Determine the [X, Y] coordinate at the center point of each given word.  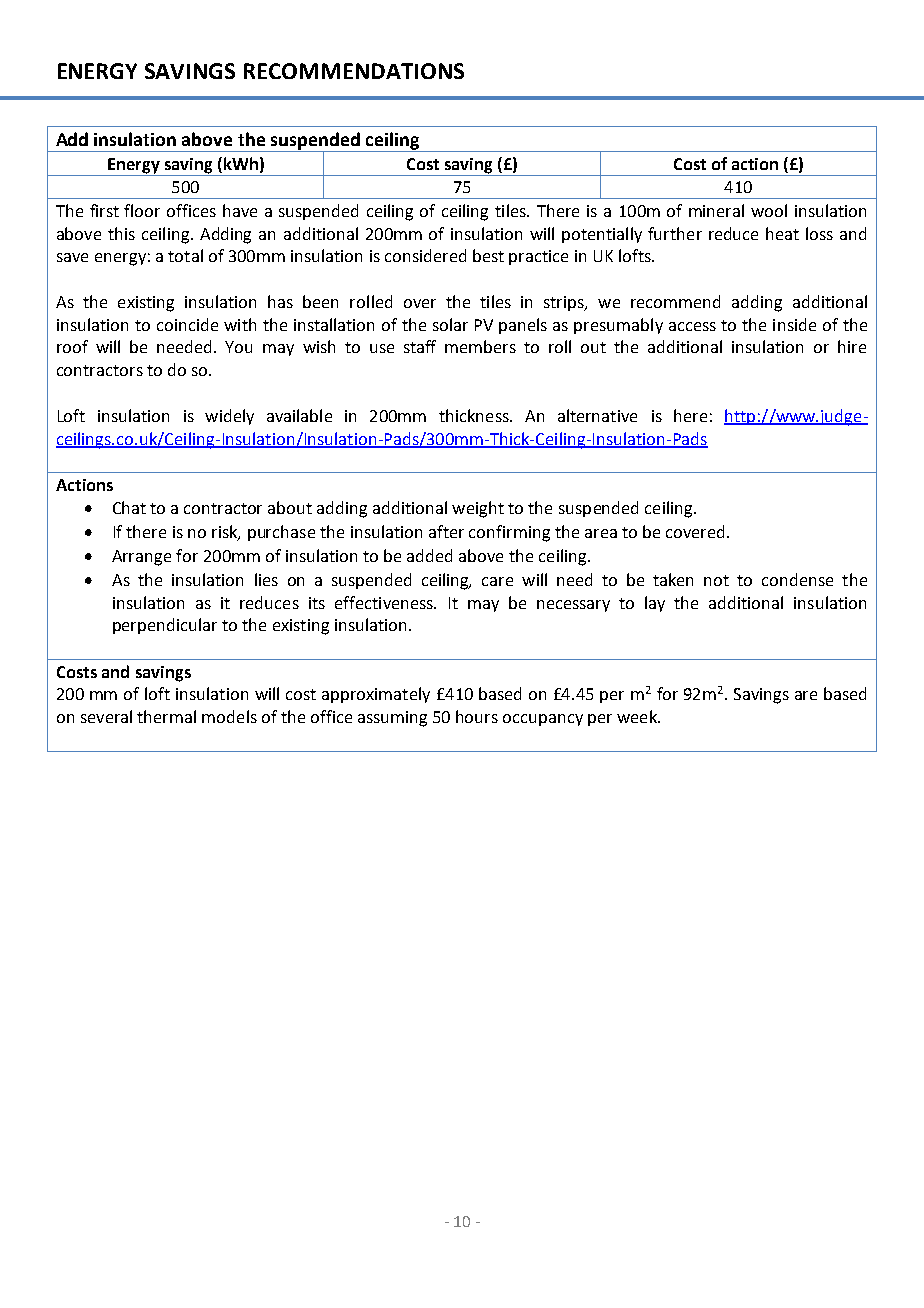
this [121, 233]
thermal [166, 716]
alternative [597, 415]
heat [782, 233]
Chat [129, 507]
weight [478, 509]
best [488, 255]
